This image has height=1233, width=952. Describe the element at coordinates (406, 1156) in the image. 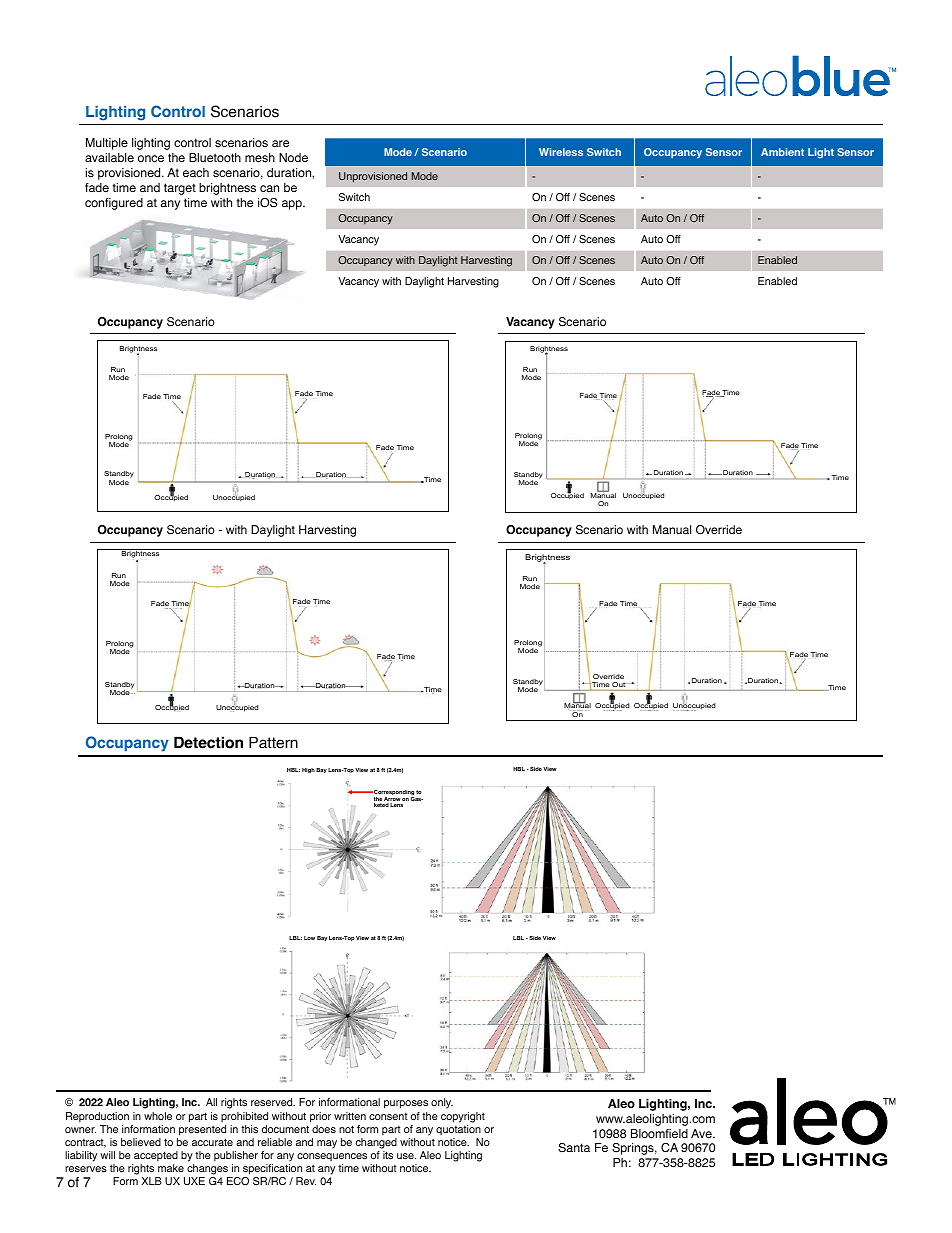

I see `use` at that location.
